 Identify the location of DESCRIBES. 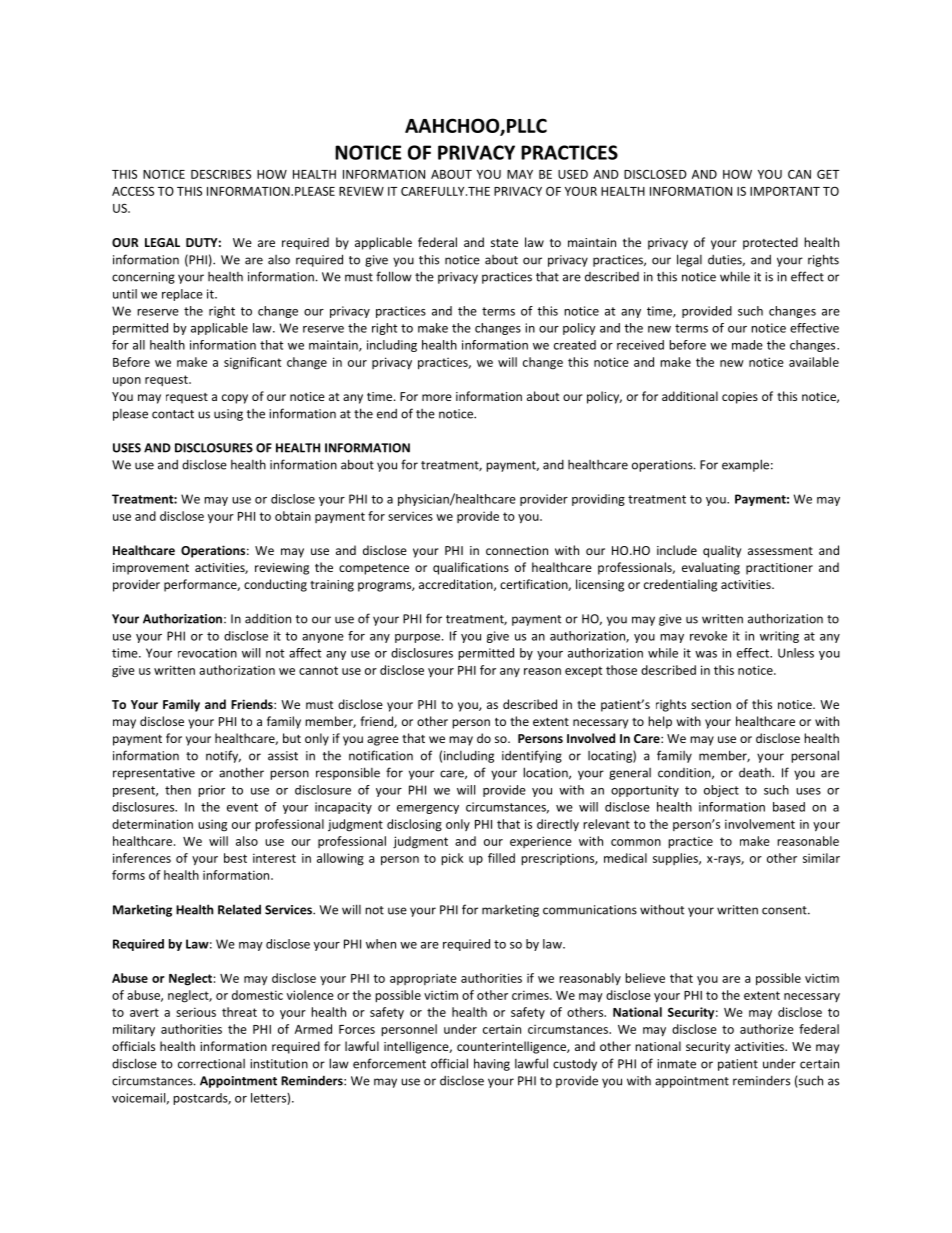
(221, 174).
